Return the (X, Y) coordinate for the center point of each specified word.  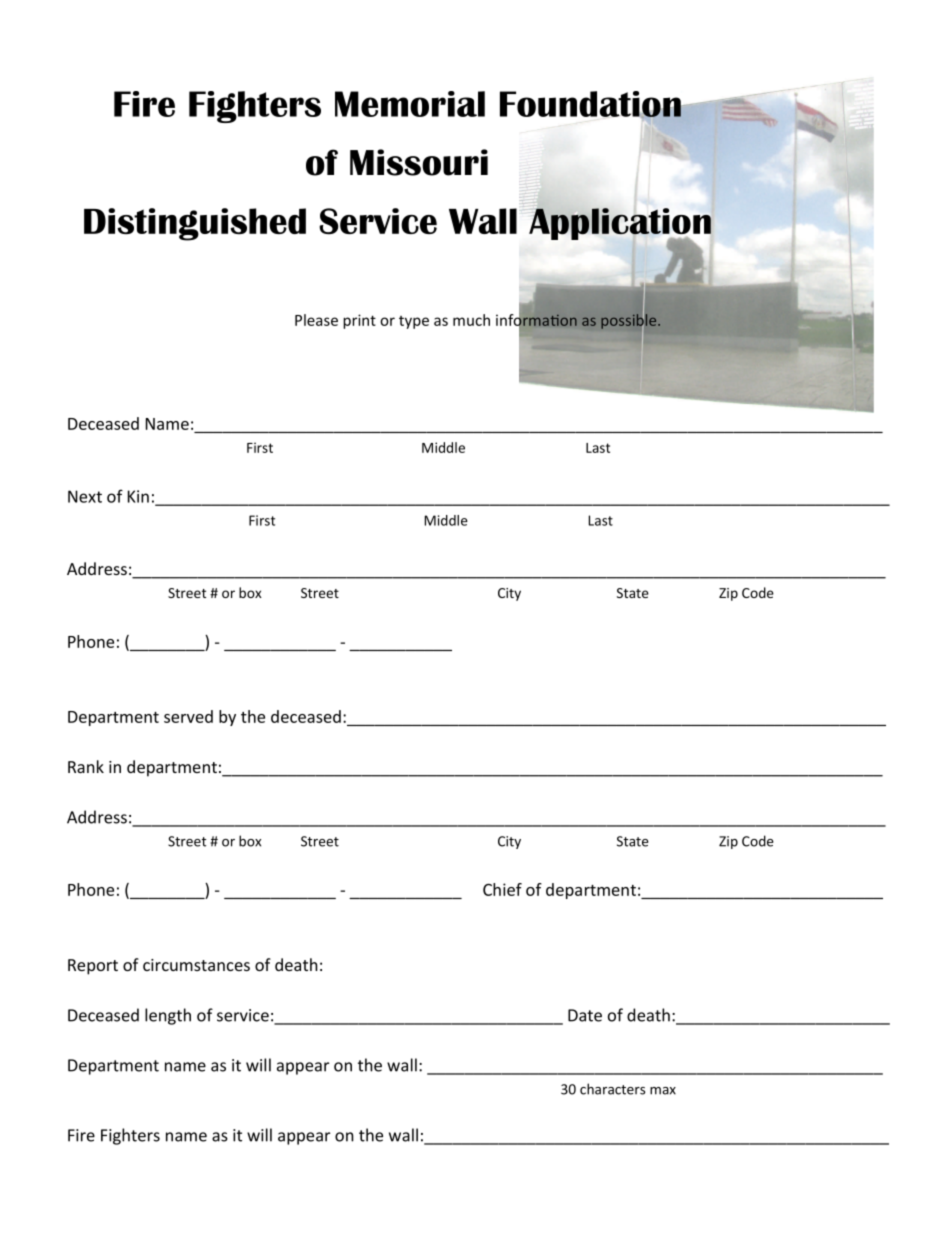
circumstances (196, 965)
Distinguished (195, 224)
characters (612, 1089)
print (359, 321)
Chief (502, 889)
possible (630, 321)
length (168, 1016)
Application (620, 225)
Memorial (410, 104)
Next (85, 496)
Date (585, 1015)
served (188, 716)
